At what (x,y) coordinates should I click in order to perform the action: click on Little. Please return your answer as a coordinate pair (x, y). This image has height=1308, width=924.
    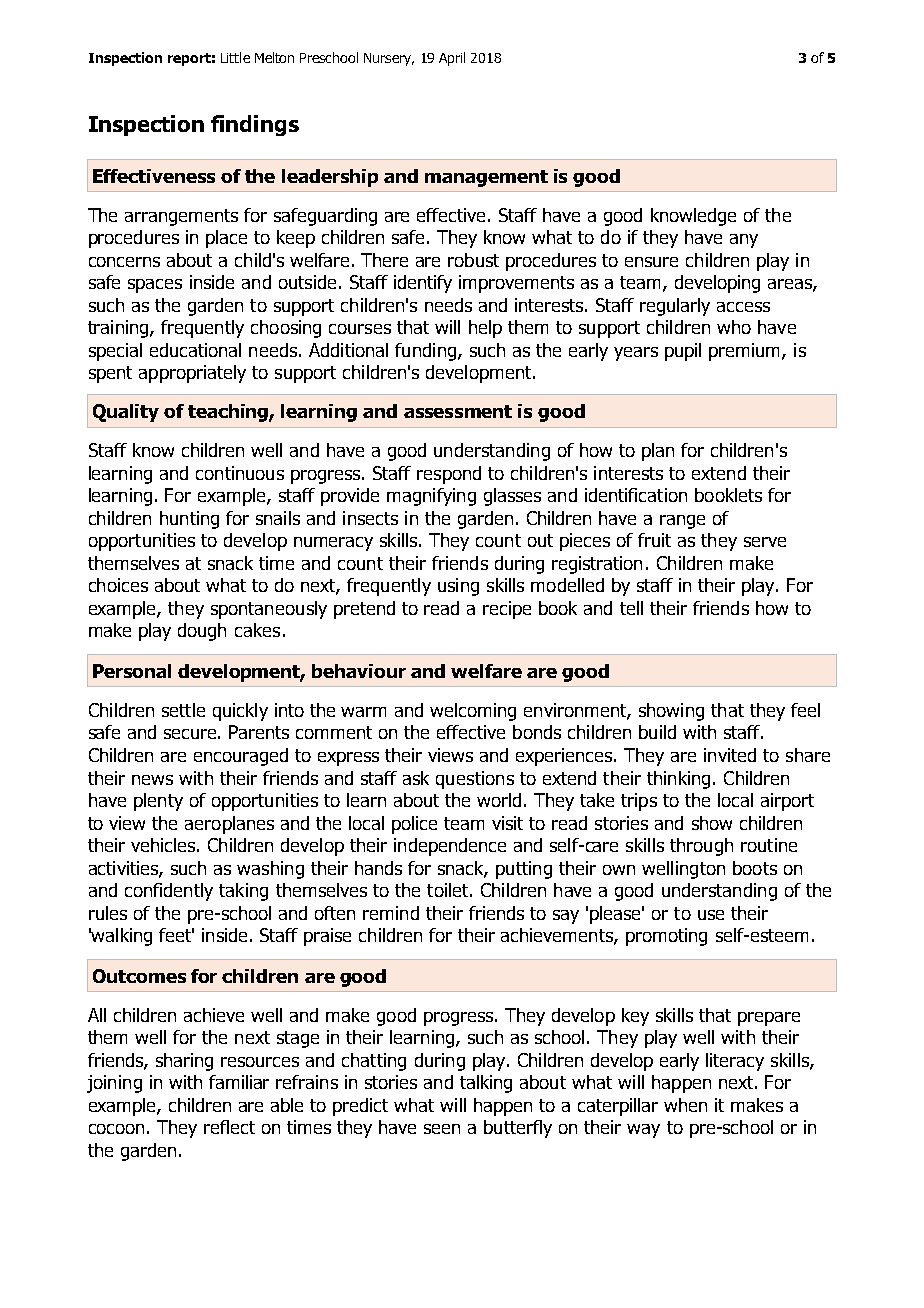
    Looking at the image, I should click on (235, 57).
